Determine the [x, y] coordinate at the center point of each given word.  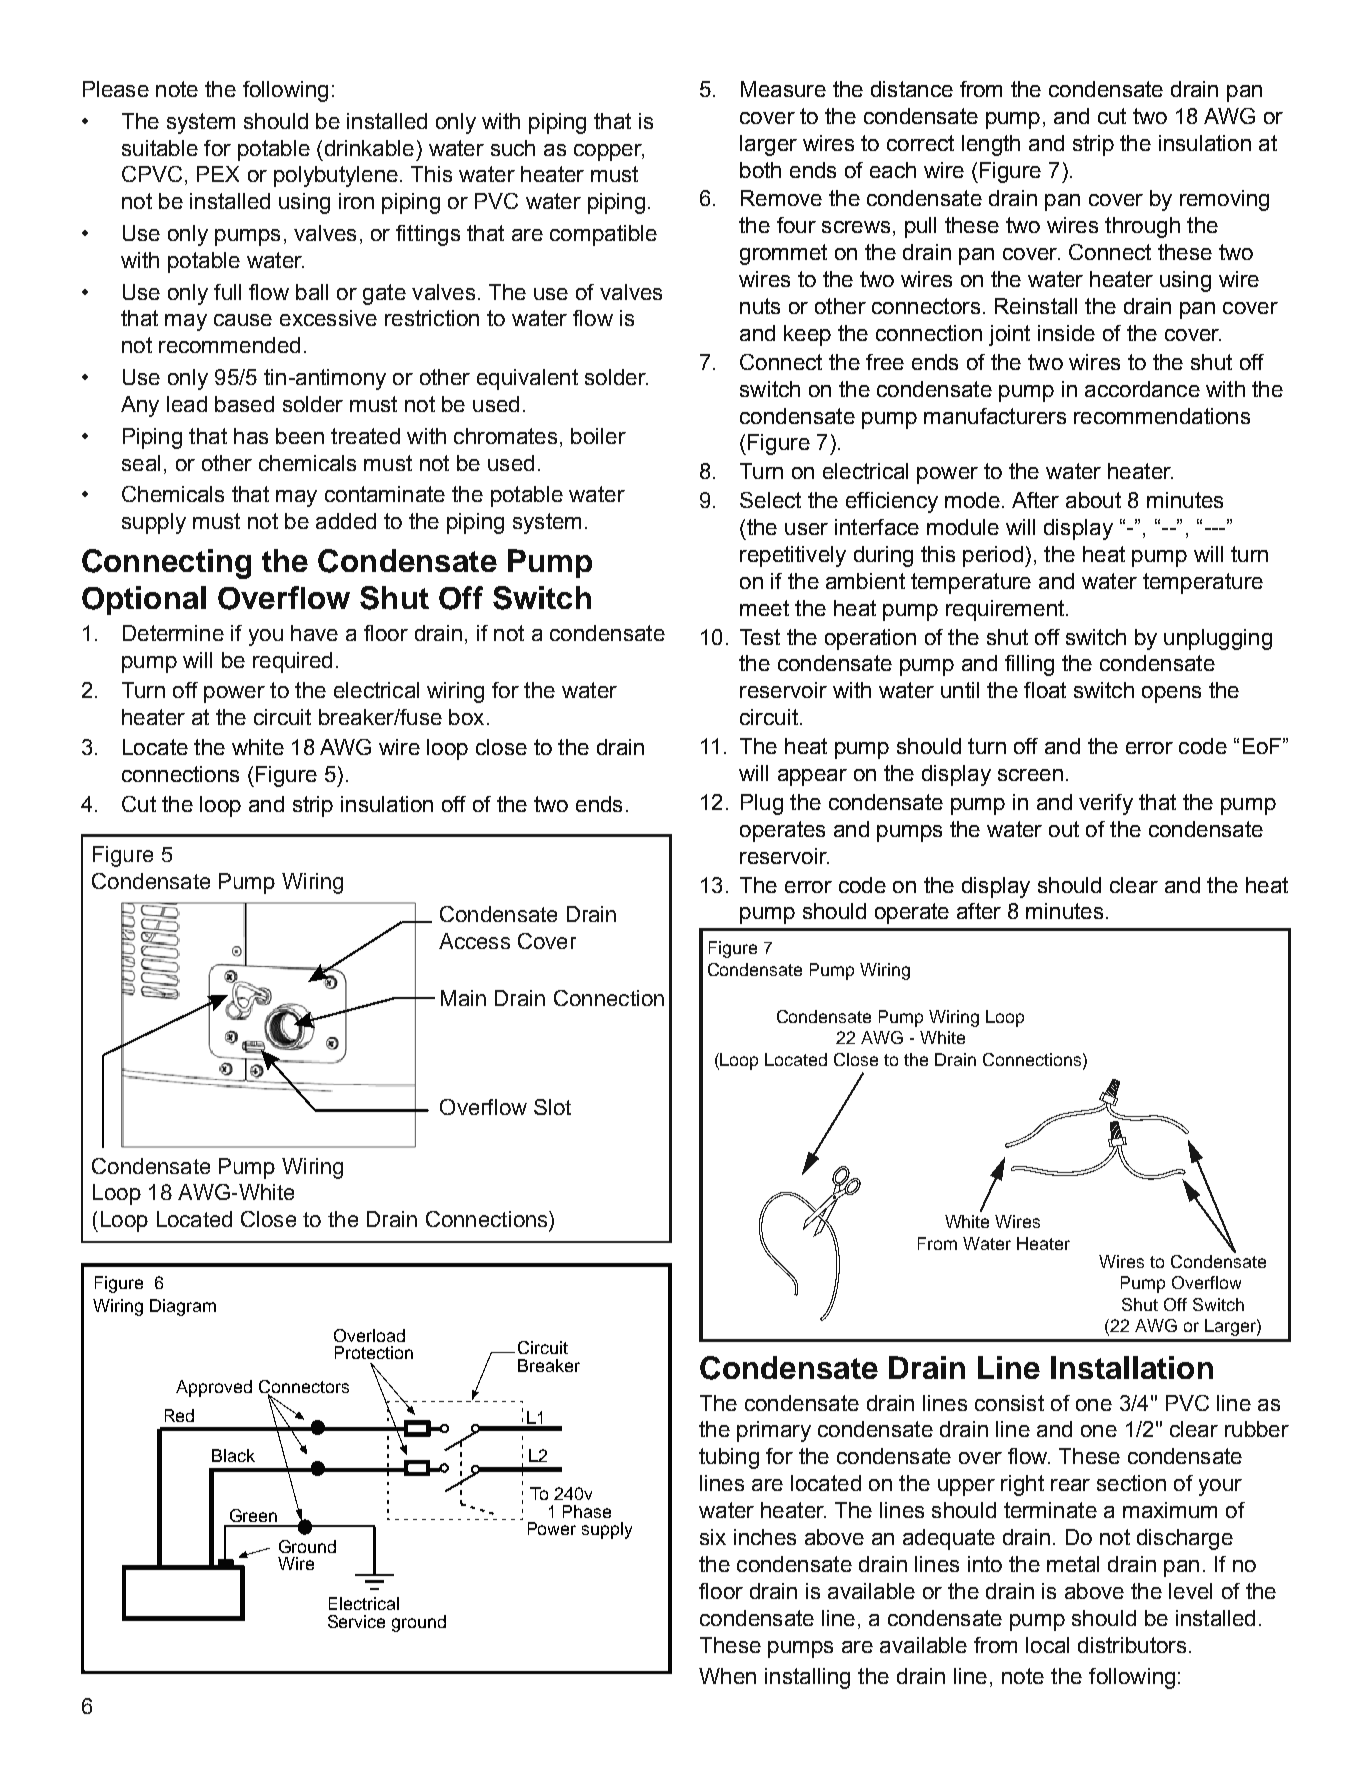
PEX [218, 174]
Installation [1132, 1367]
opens [1171, 694]
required [292, 662]
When [727, 1676]
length [991, 145]
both [760, 170]
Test [760, 637]
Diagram [183, 1307]
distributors [1132, 1645]
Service [356, 1621]
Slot [552, 1107]
